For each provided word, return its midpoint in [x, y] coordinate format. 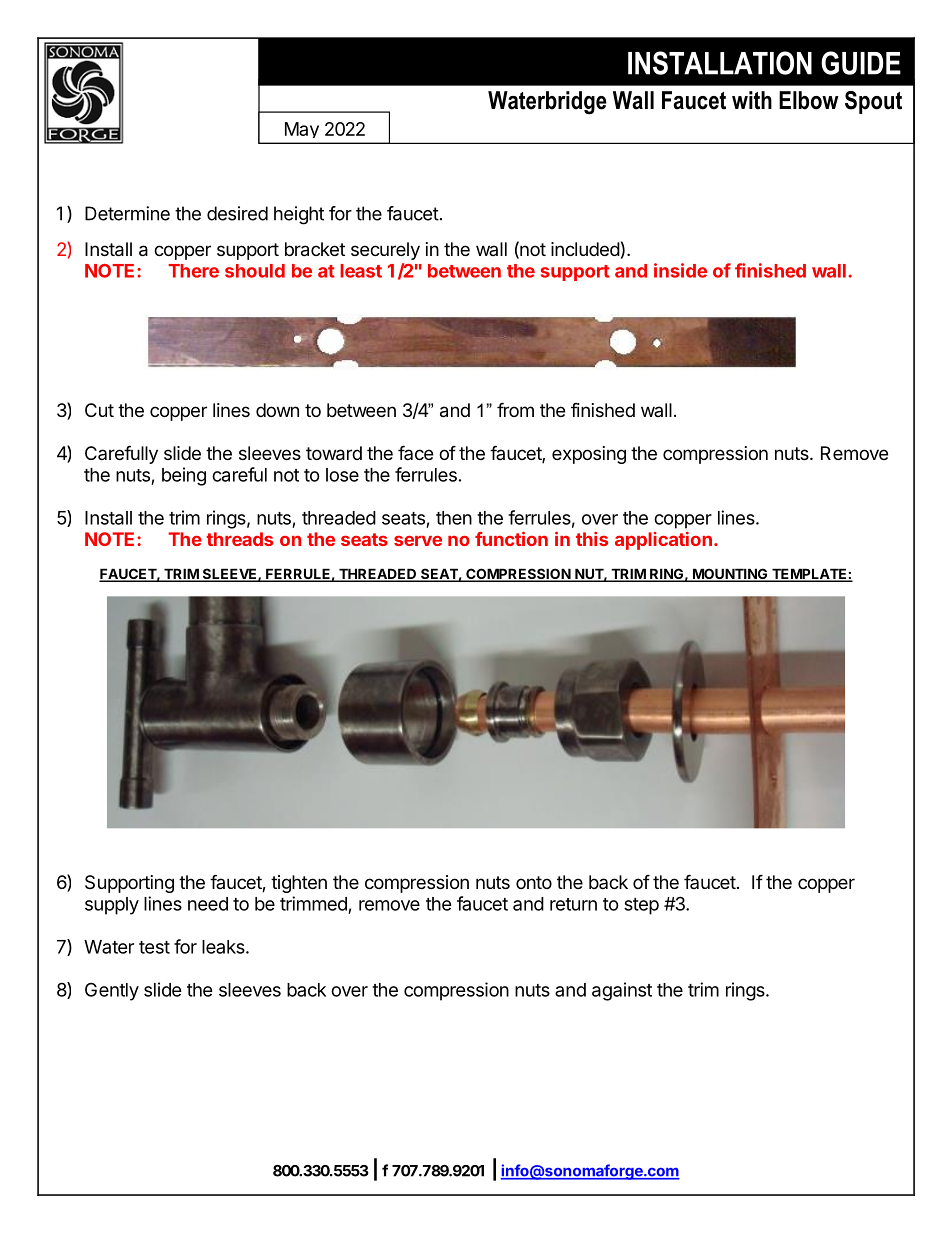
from [515, 409]
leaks [224, 947]
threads [239, 539]
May [302, 130]
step [641, 906]
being [184, 476]
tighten [299, 884]
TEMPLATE [809, 574]
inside [680, 270]
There [193, 271]
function [511, 539]
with [752, 100]
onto [534, 882]
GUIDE [861, 63]
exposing [589, 455]
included [585, 249]
